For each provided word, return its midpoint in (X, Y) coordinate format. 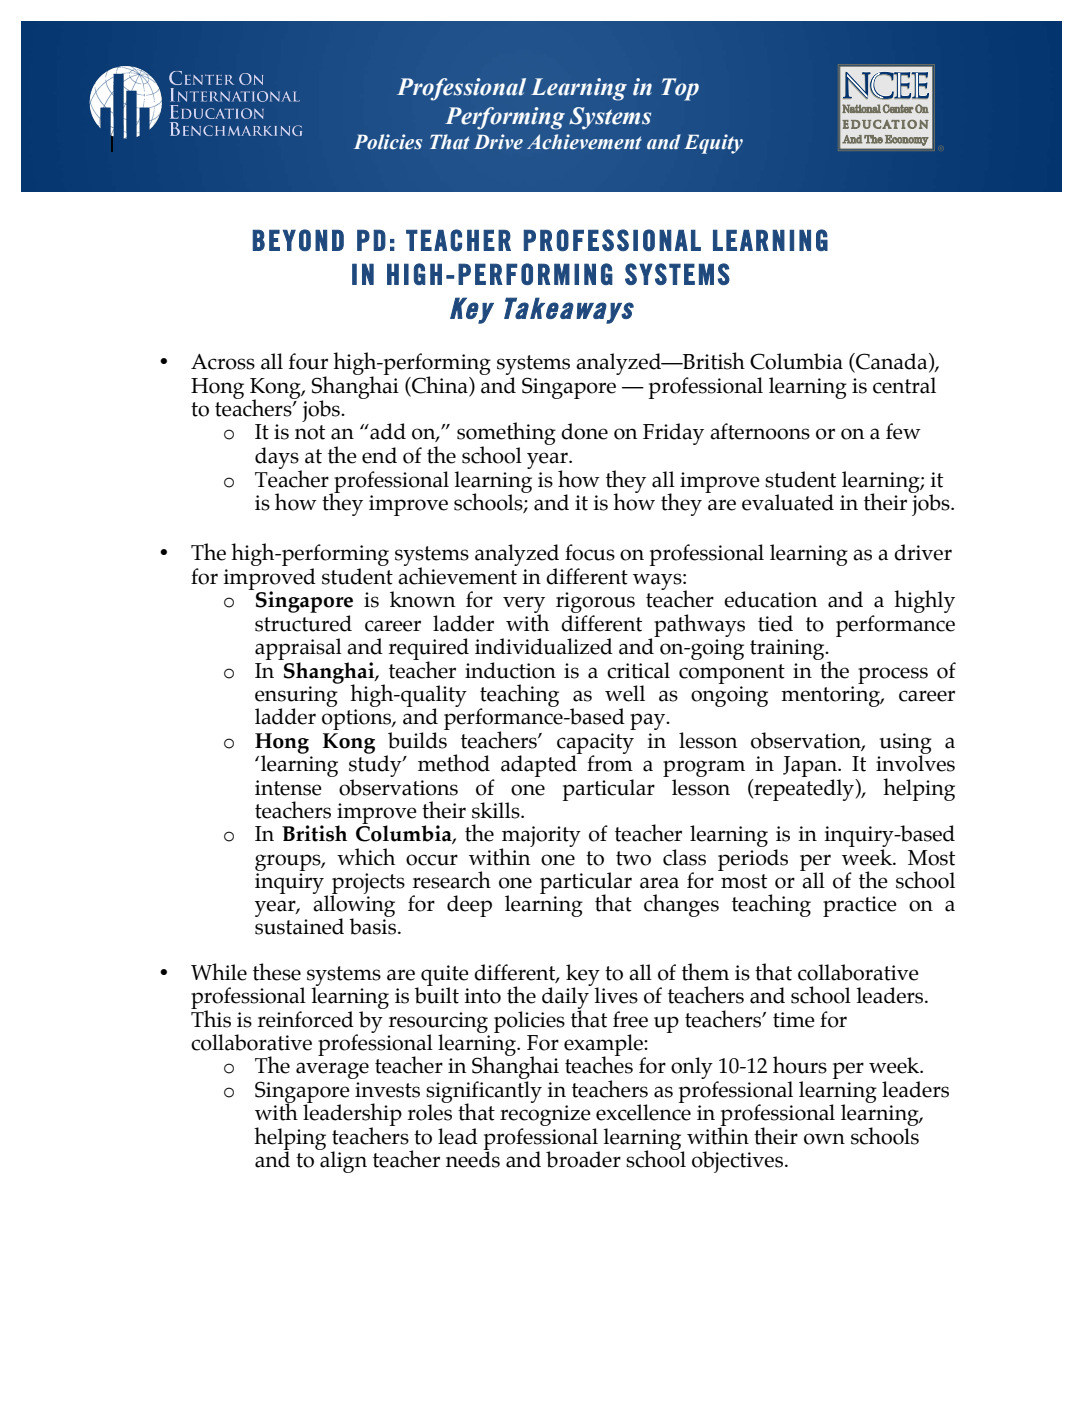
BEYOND (298, 240)
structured (303, 623)
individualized (544, 646)
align (342, 1161)
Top (680, 89)
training (788, 649)
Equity (713, 144)
